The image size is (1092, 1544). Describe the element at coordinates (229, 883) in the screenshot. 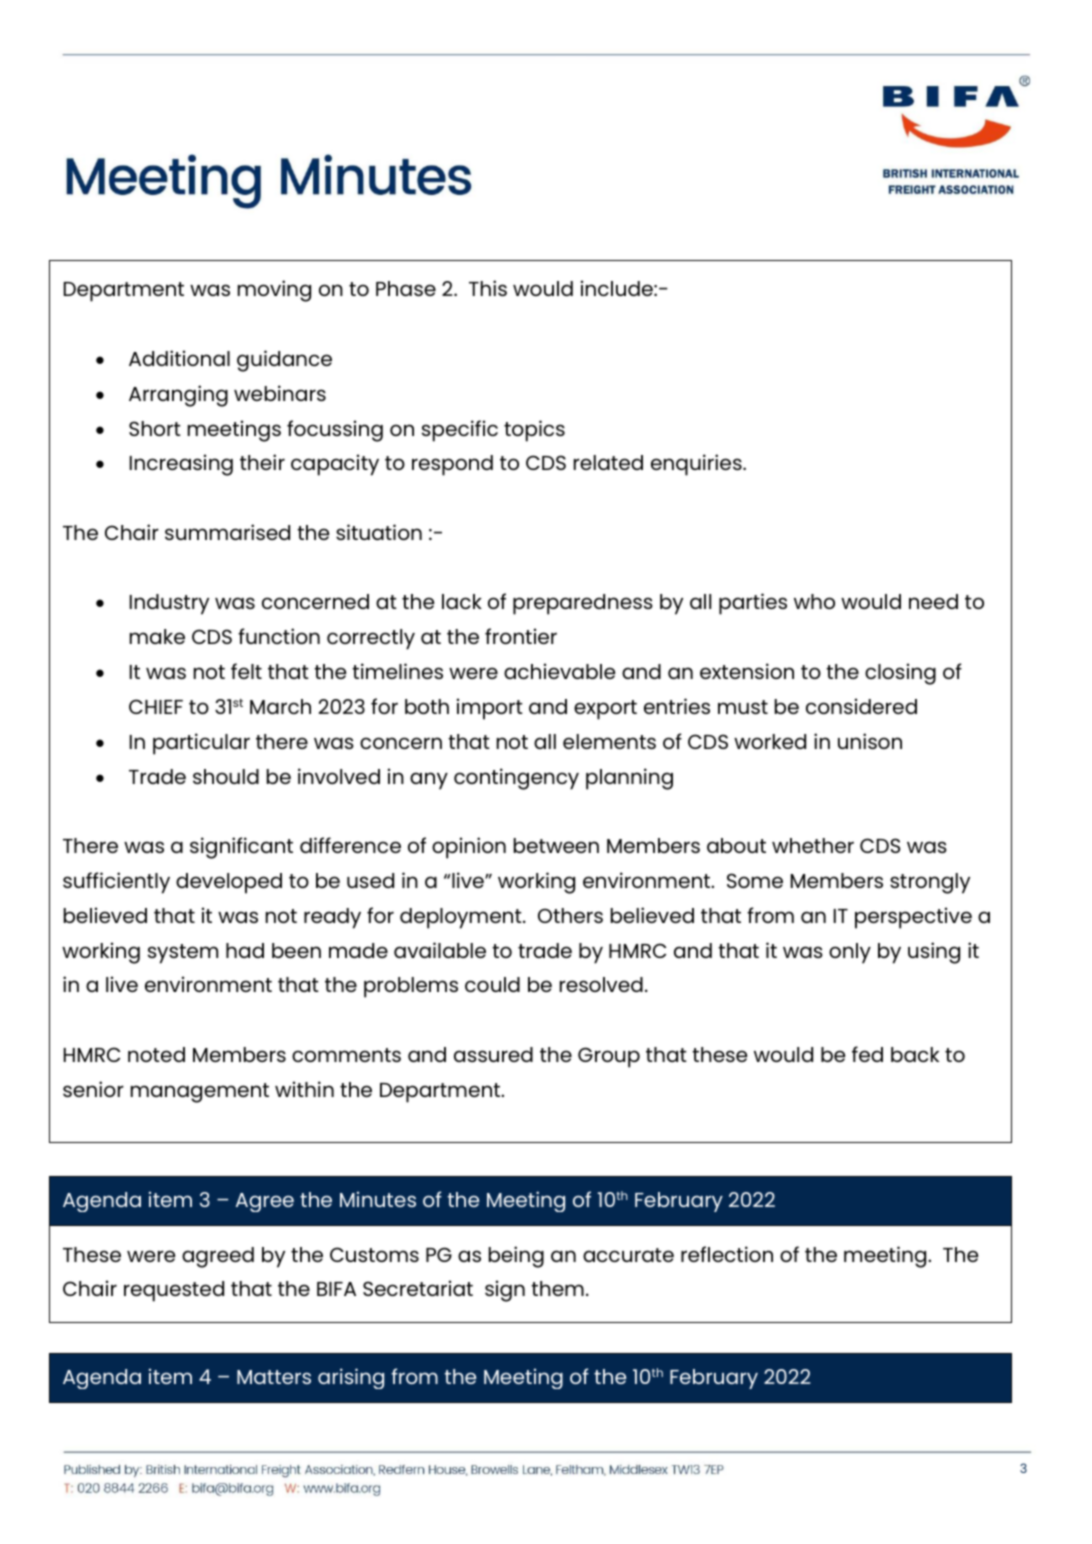

I see `developed` at that location.
